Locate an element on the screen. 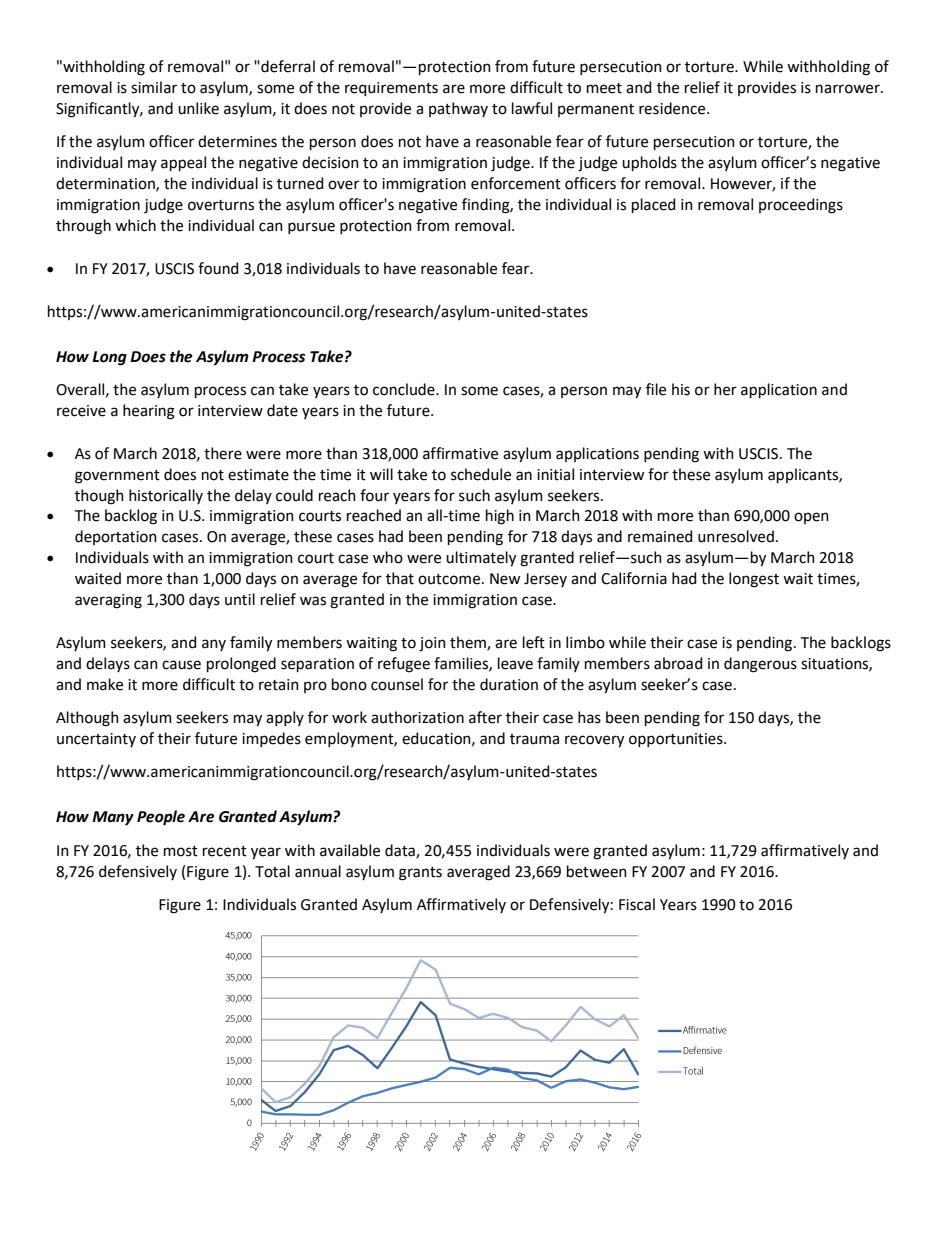 This screenshot has height=1233, width=952. conclude is located at coordinates (405, 389).
